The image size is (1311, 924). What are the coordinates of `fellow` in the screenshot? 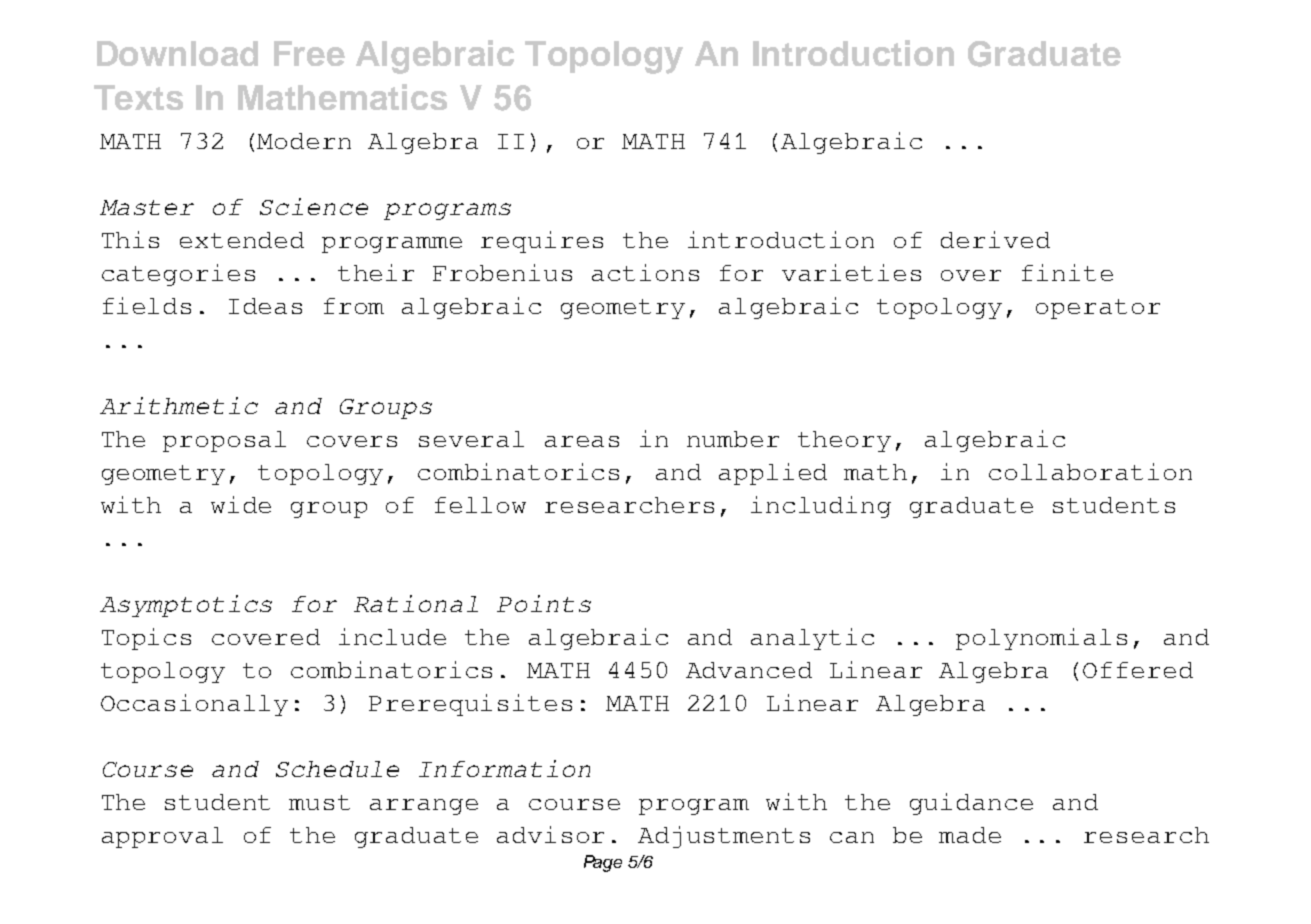 It's located at (480, 505).
